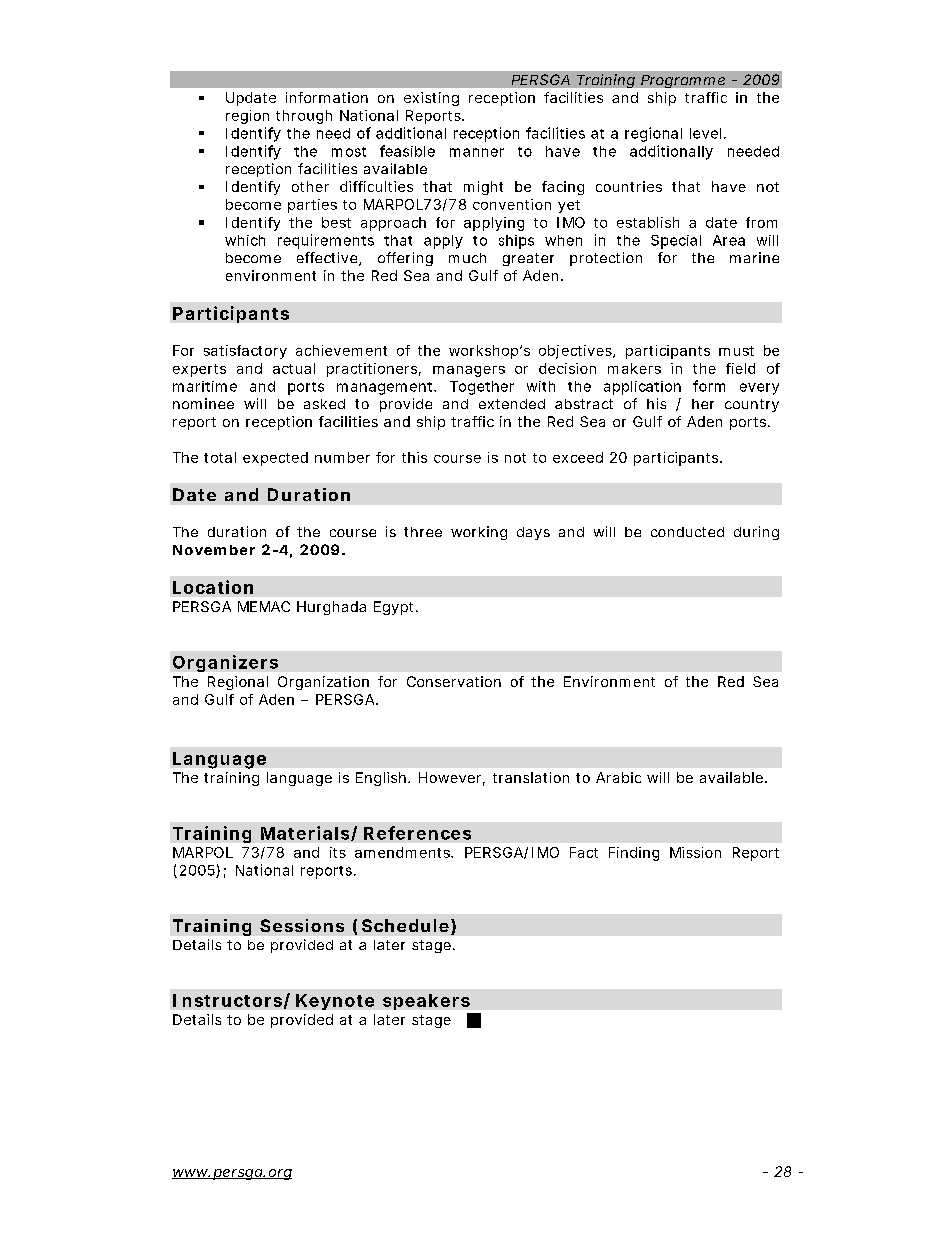  What do you see at coordinates (705, 133) in the image?
I see `level` at bounding box center [705, 133].
